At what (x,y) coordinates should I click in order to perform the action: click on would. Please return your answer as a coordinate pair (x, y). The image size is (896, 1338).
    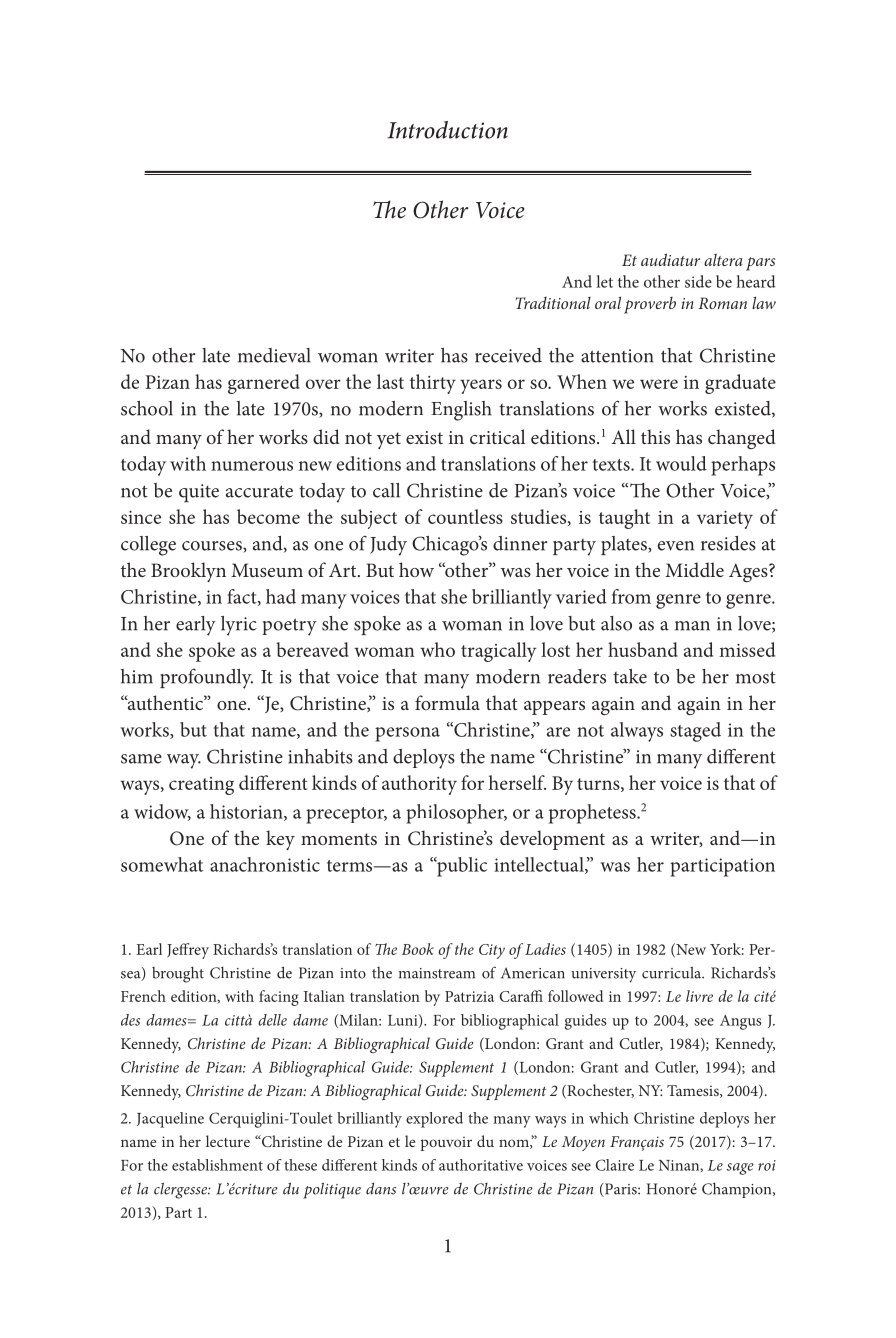
    Looking at the image, I should click on (681, 463).
